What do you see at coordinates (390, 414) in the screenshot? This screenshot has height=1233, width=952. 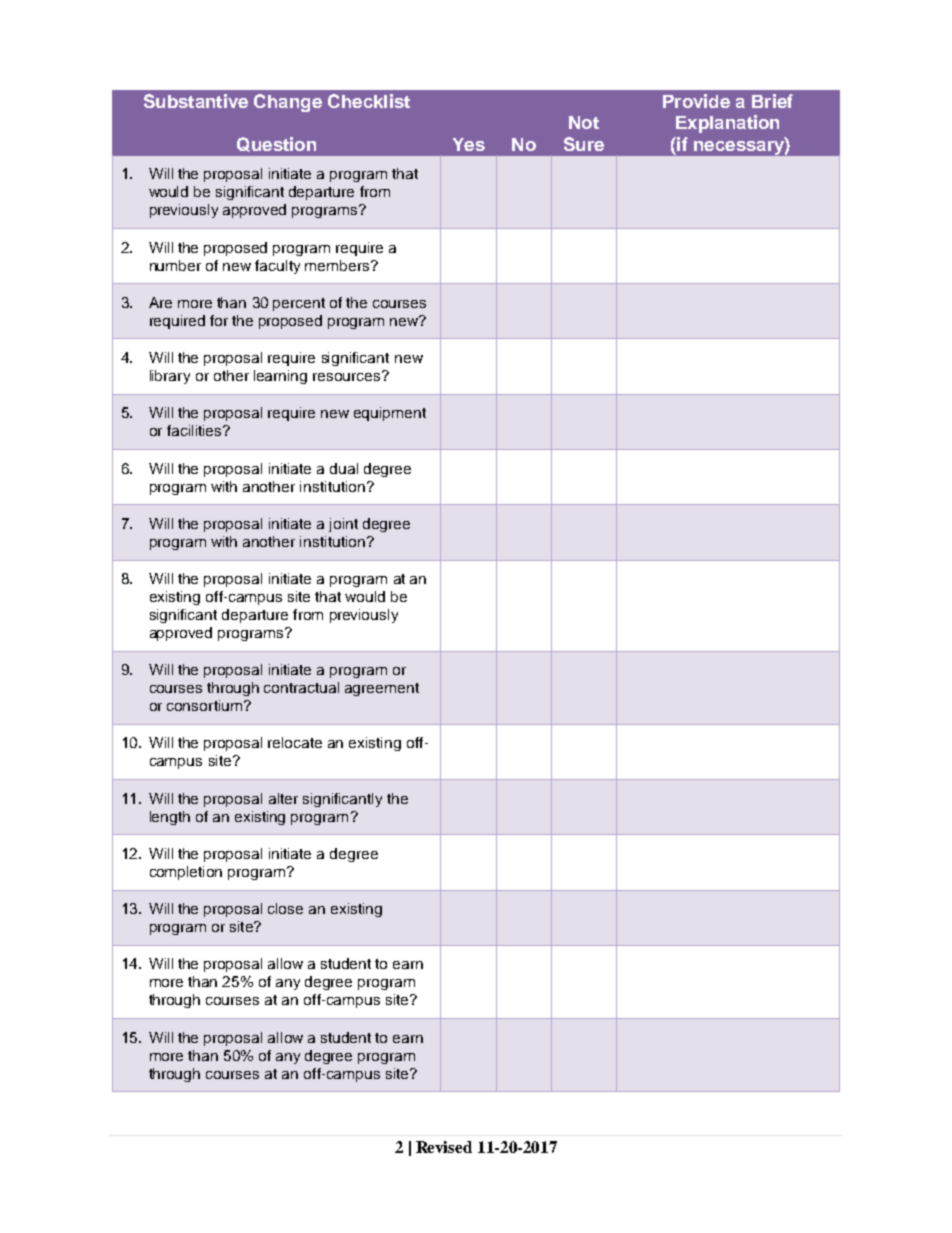 I see `equipment` at bounding box center [390, 414].
